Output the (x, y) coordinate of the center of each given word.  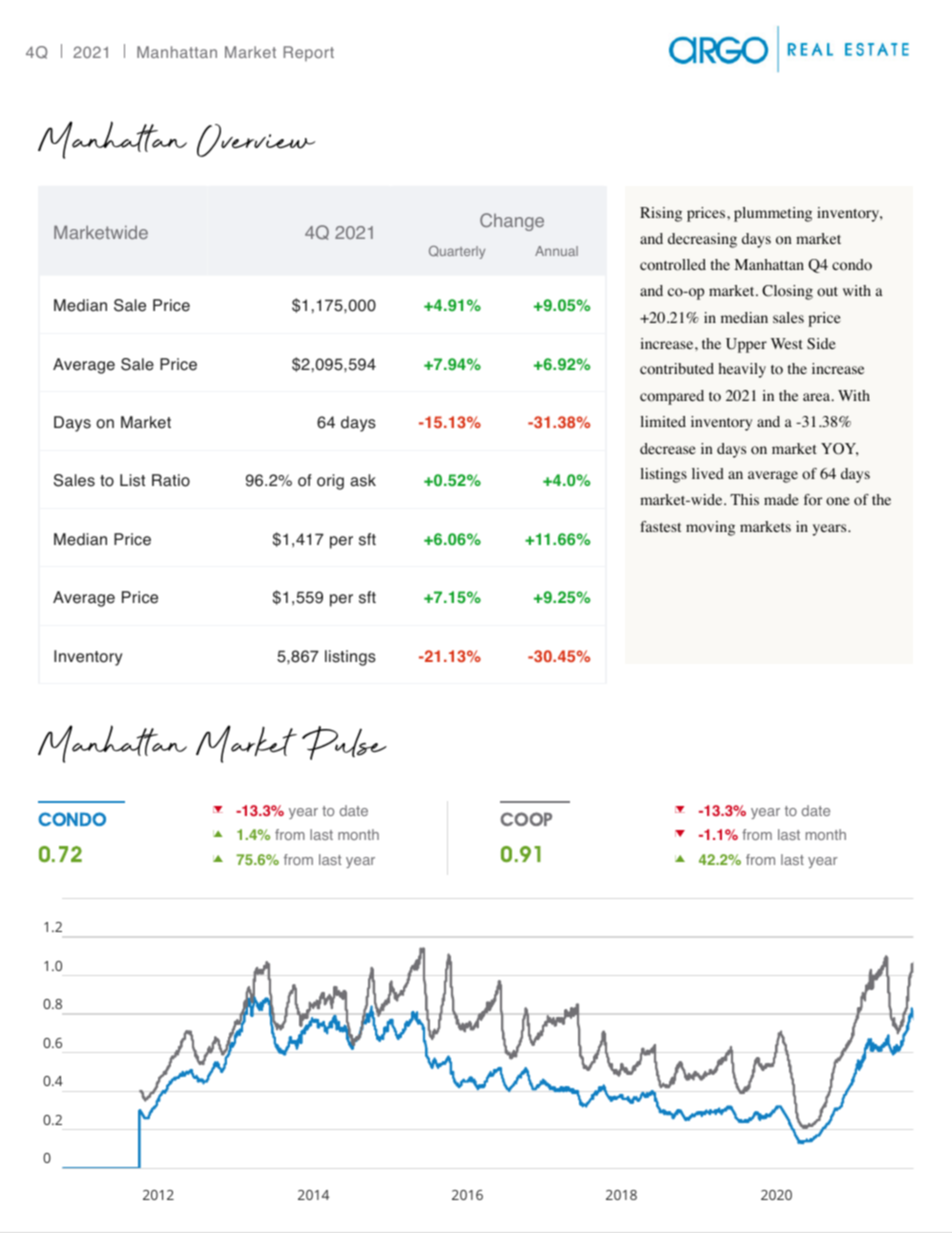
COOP (526, 819)
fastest (660, 526)
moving (710, 528)
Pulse (344, 743)
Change (512, 222)
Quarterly (457, 252)
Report (309, 54)
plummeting (773, 214)
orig (330, 482)
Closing (787, 292)
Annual (556, 251)
